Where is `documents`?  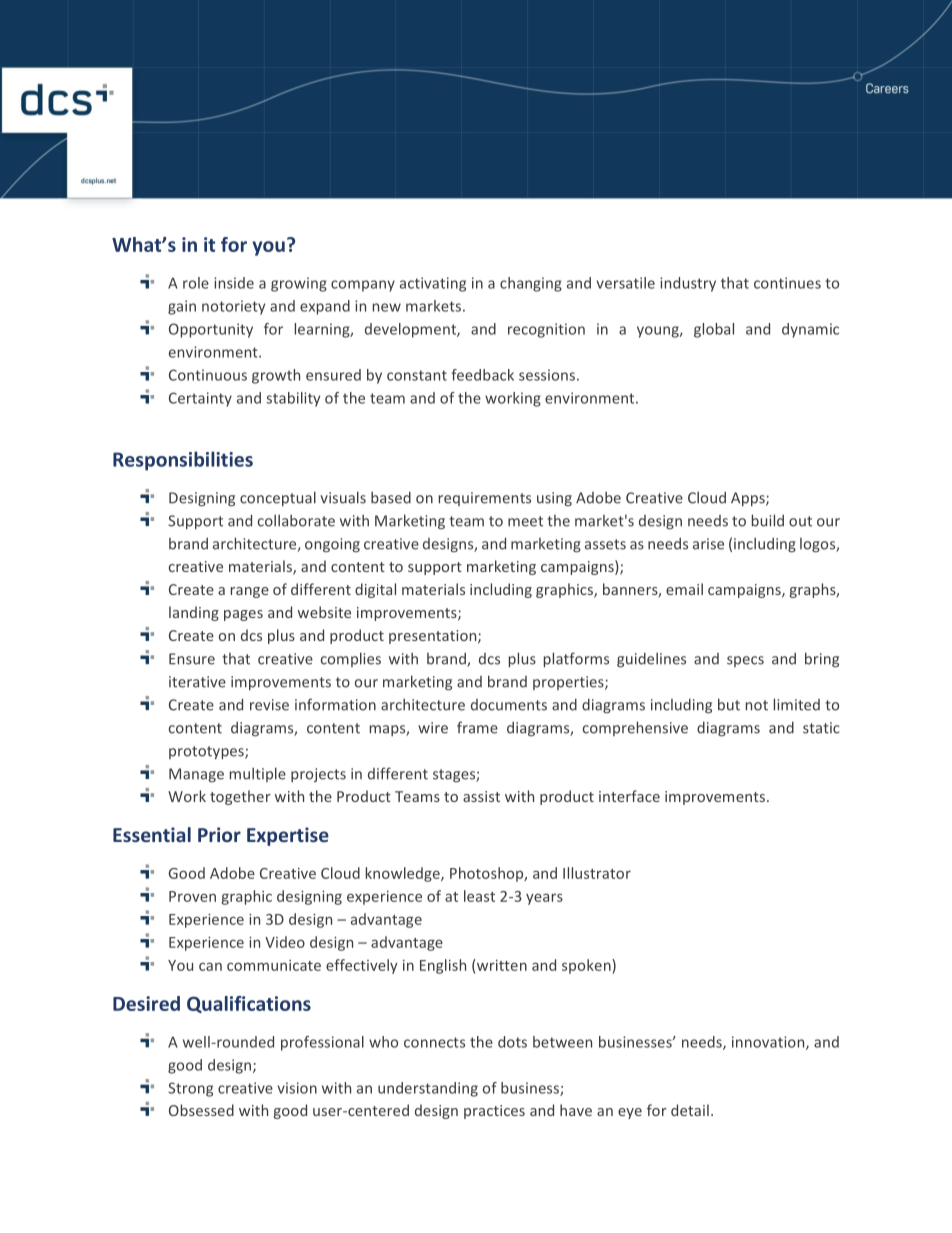 documents is located at coordinates (509, 705).
